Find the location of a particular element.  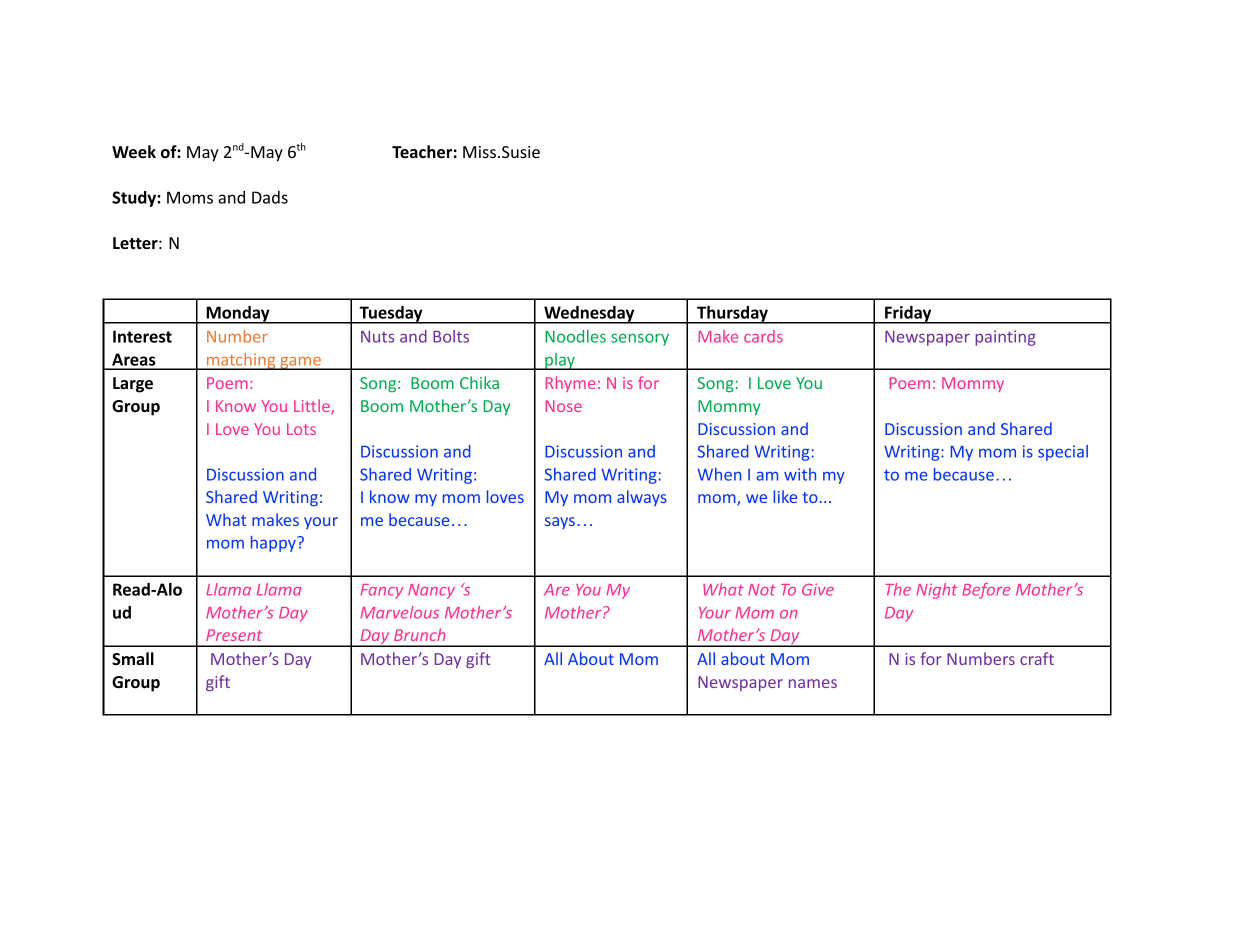

Nose is located at coordinates (564, 406).
